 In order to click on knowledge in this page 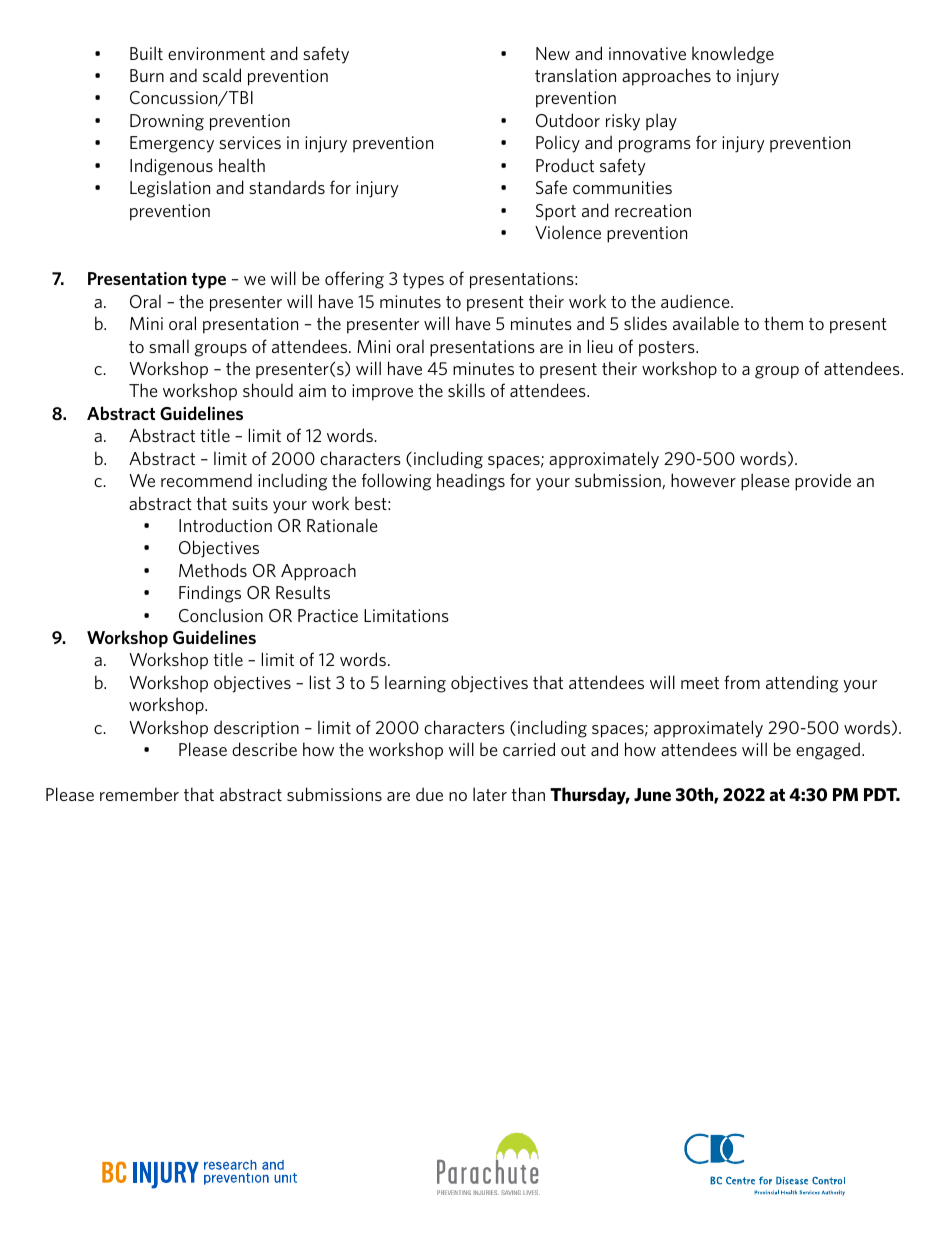, I will do `click(733, 55)`.
